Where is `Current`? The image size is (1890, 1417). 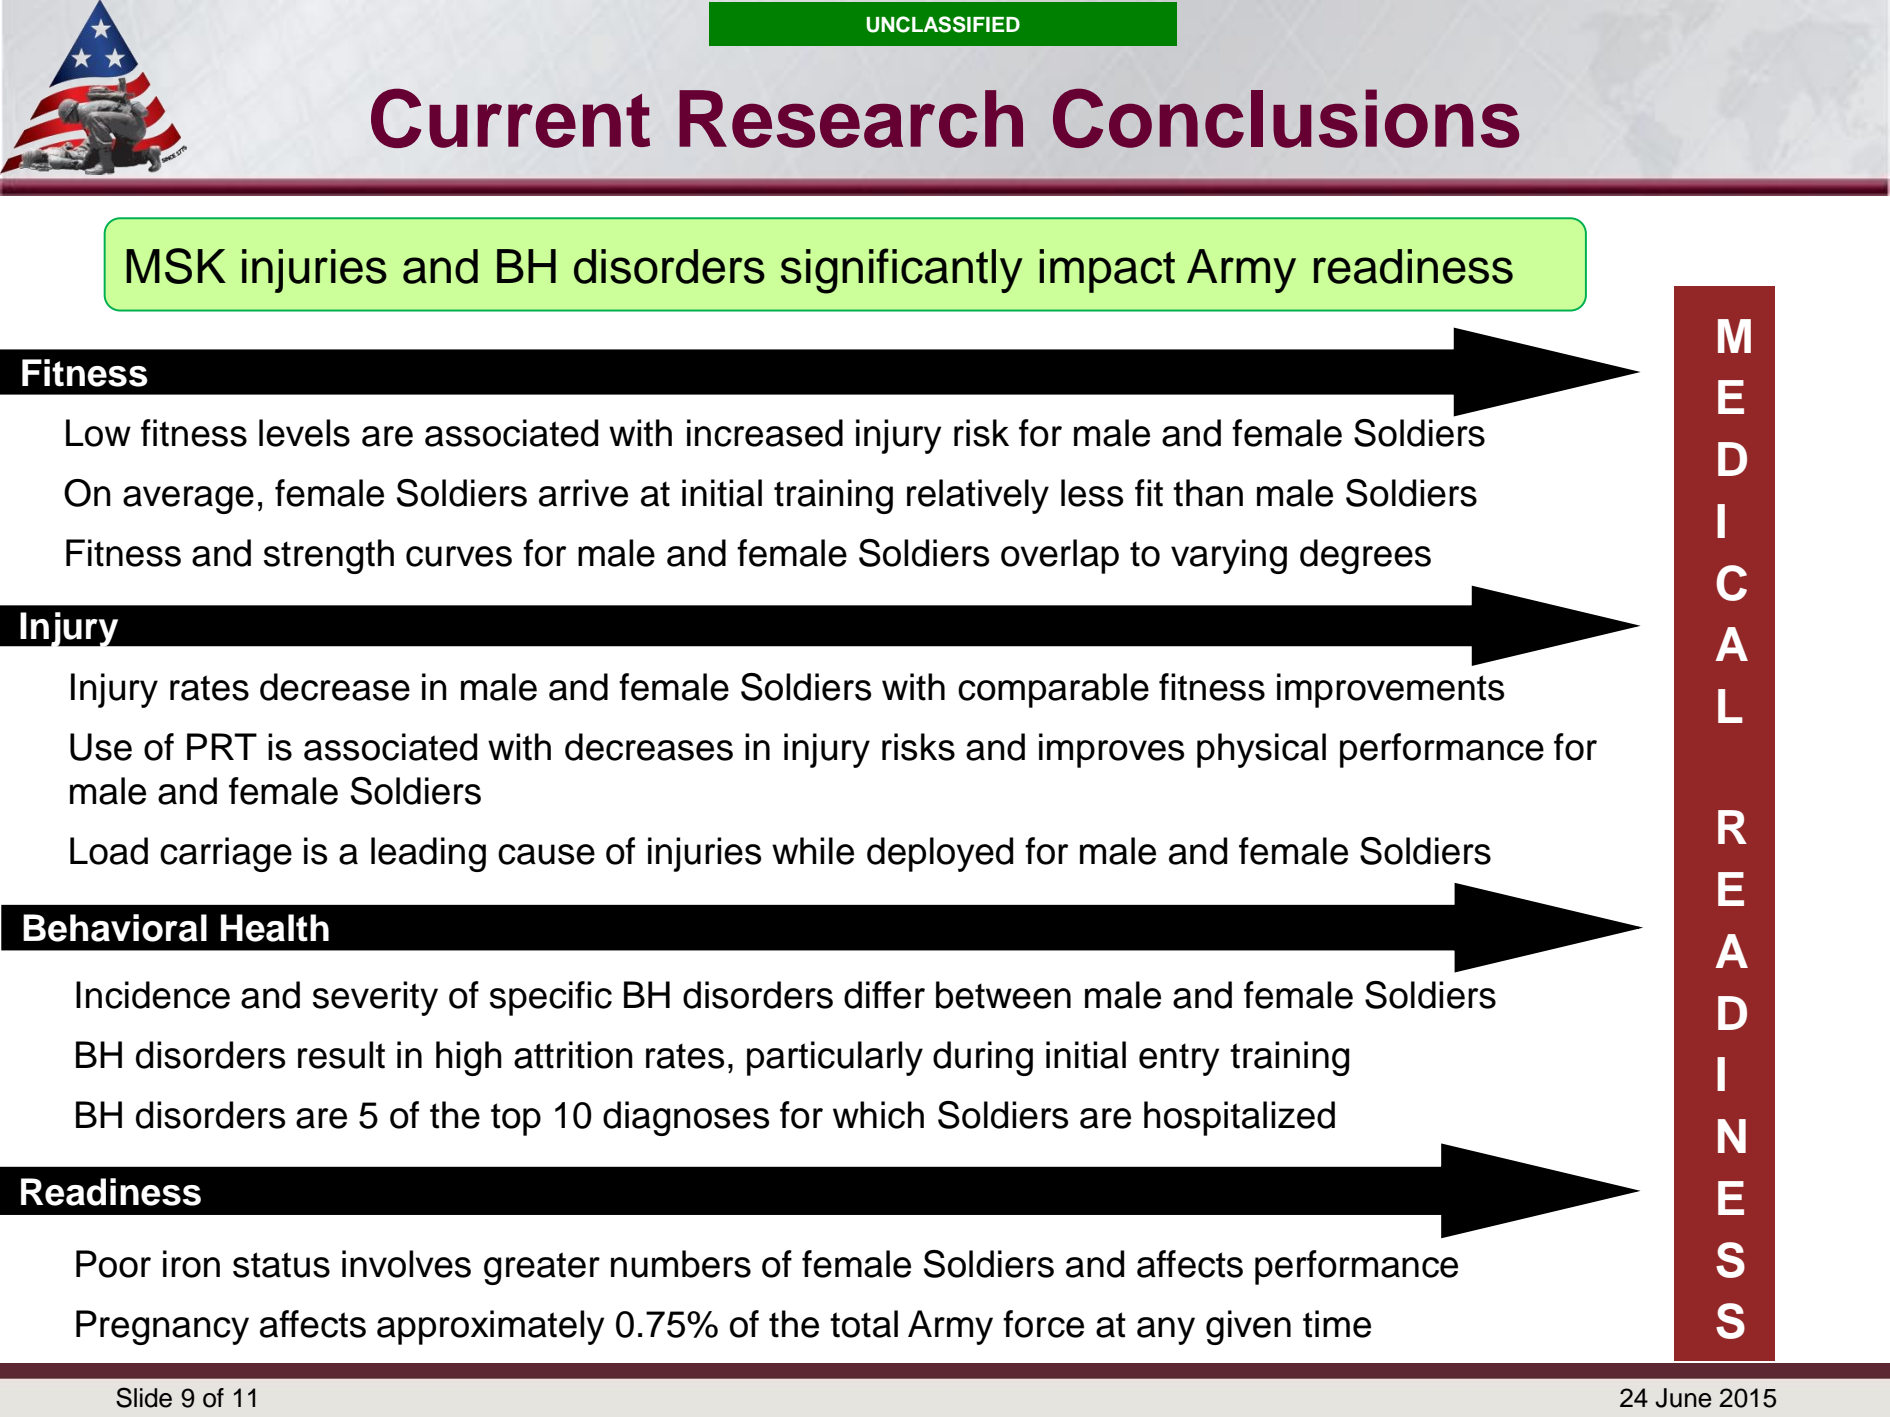
Current is located at coordinates (510, 118).
